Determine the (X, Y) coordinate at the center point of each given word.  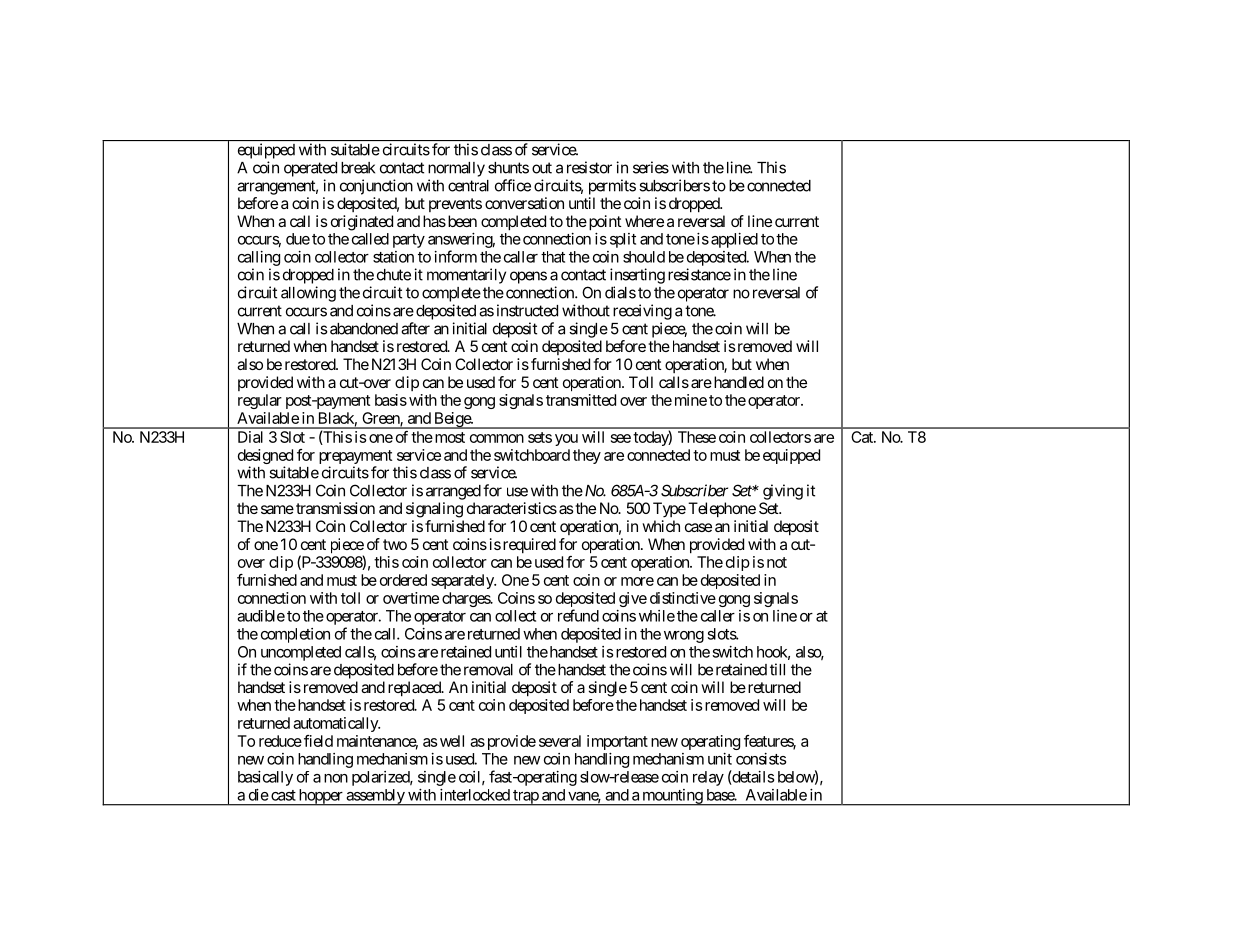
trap (525, 798)
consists (761, 759)
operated (310, 169)
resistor (589, 167)
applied (734, 240)
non (336, 778)
